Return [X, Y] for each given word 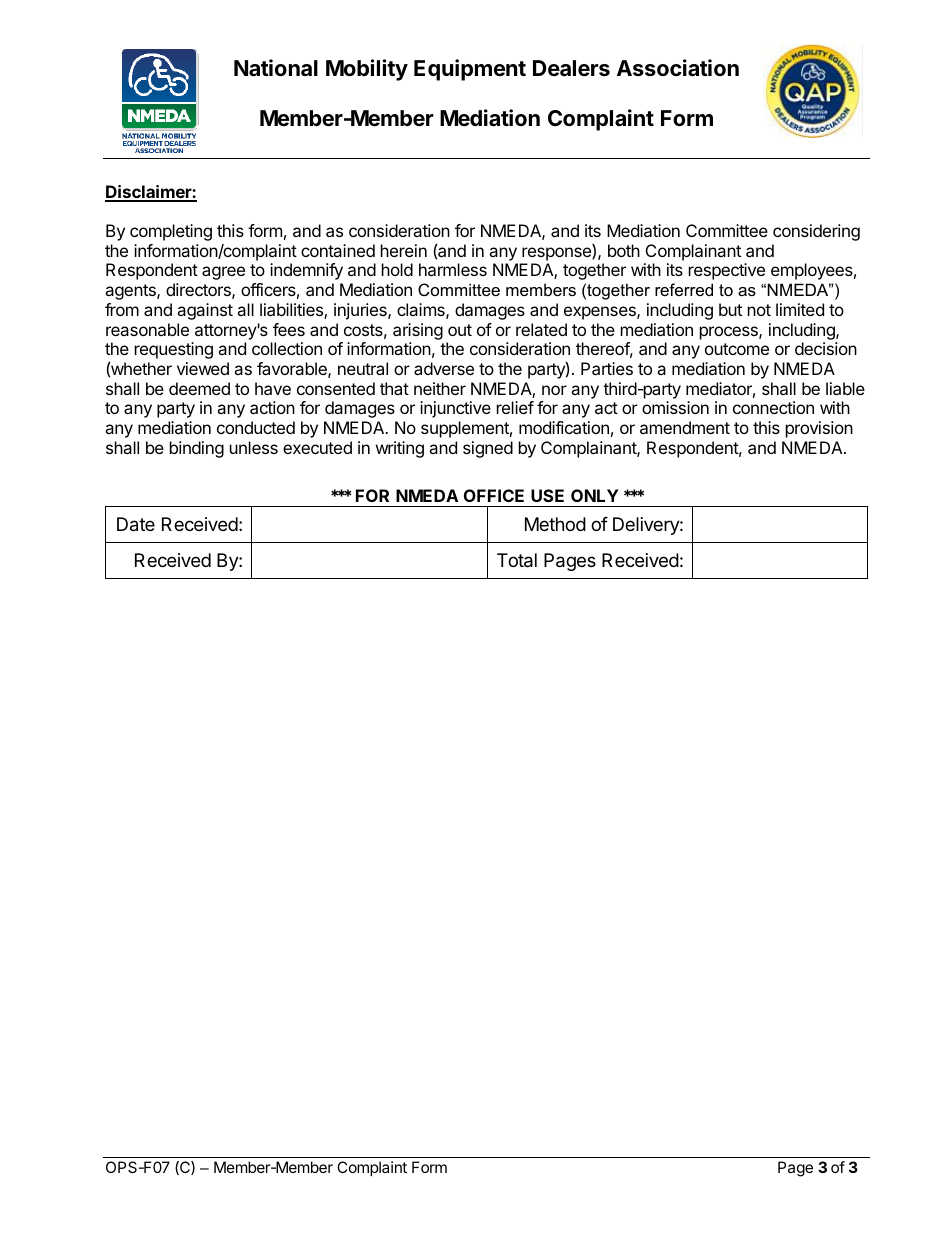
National [276, 68]
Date [136, 524]
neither [440, 388]
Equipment [470, 70]
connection [773, 407]
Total [517, 560]
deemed [199, 388]
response [557, 254]
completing [171, 232]
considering [816, 232]
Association [678, 68]
